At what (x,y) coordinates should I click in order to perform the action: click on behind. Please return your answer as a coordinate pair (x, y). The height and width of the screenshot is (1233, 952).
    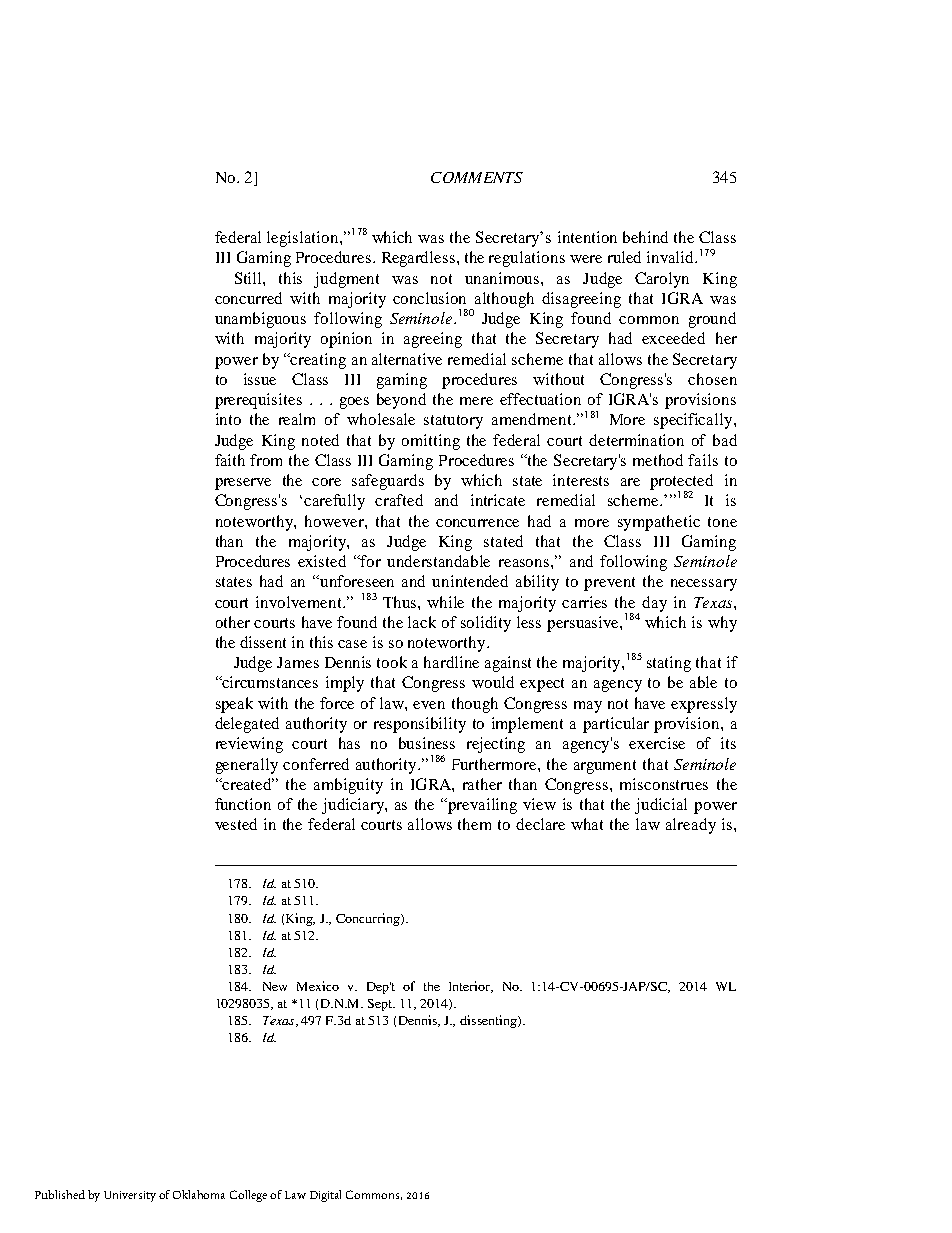
    Looking at the image, I should click on (645, 237).
